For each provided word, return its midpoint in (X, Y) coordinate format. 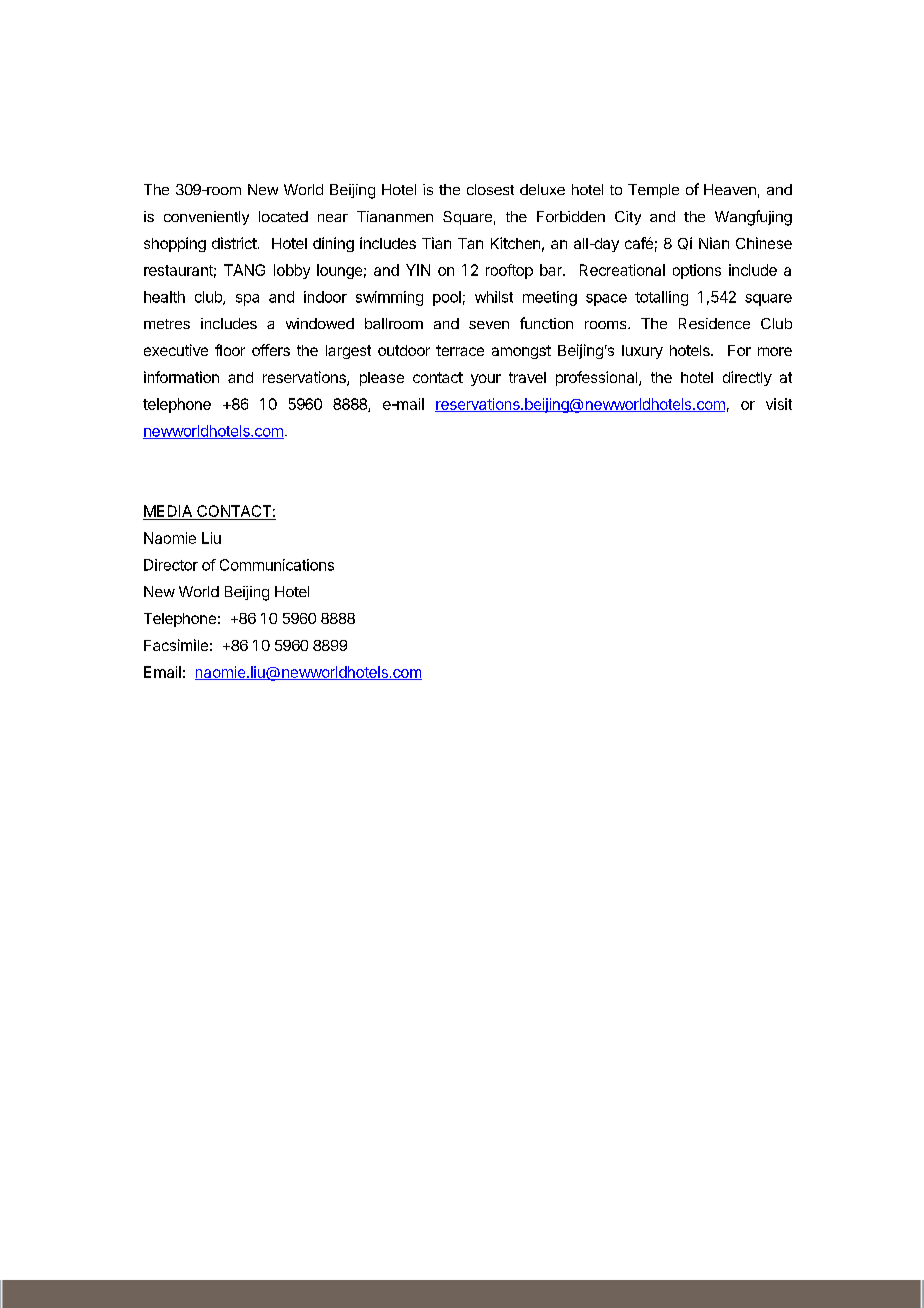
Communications (277, 565)
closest (490, 189)
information (181, 377)
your (486, 380)
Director (171, 565)
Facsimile (176, 645)
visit (779, 404)
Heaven (730, 189)
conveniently (206, 218)
